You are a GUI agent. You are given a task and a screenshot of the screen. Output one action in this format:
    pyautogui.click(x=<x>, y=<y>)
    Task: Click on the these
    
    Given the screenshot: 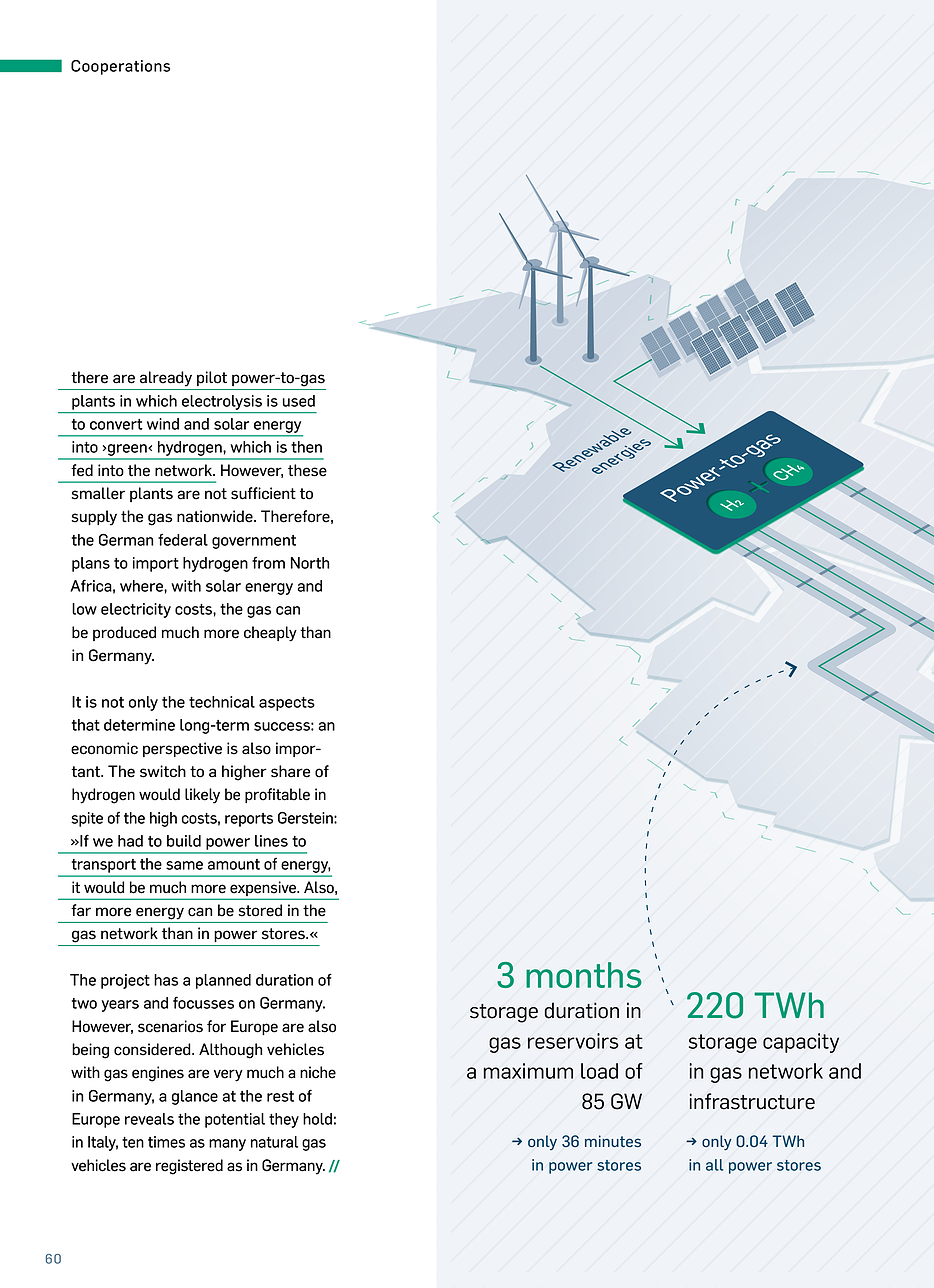 What is the action you would take?
    pyautogui.click(x=307, y=470)
